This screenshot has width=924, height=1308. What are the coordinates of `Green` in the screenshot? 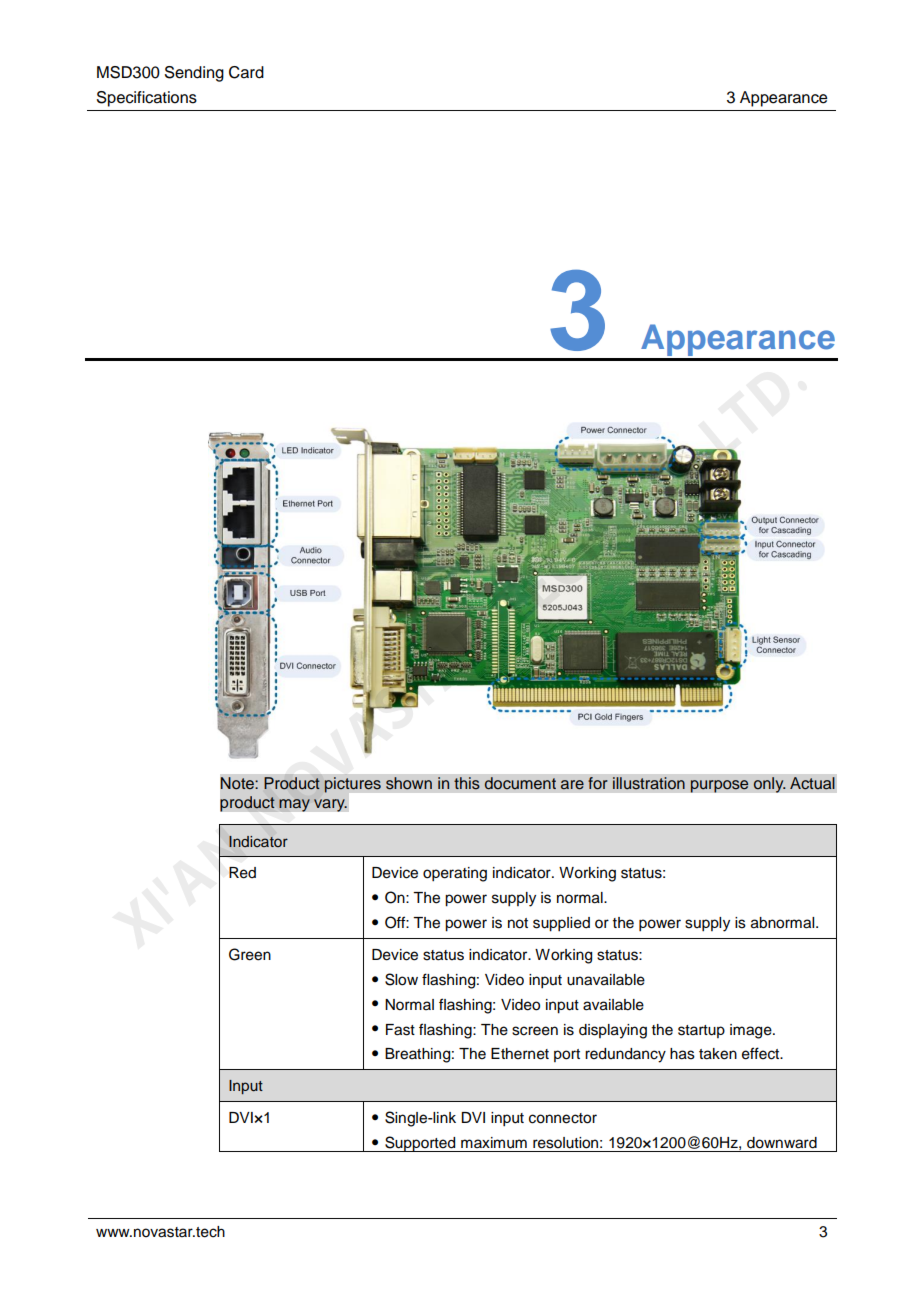 It's located at (250, 954).
